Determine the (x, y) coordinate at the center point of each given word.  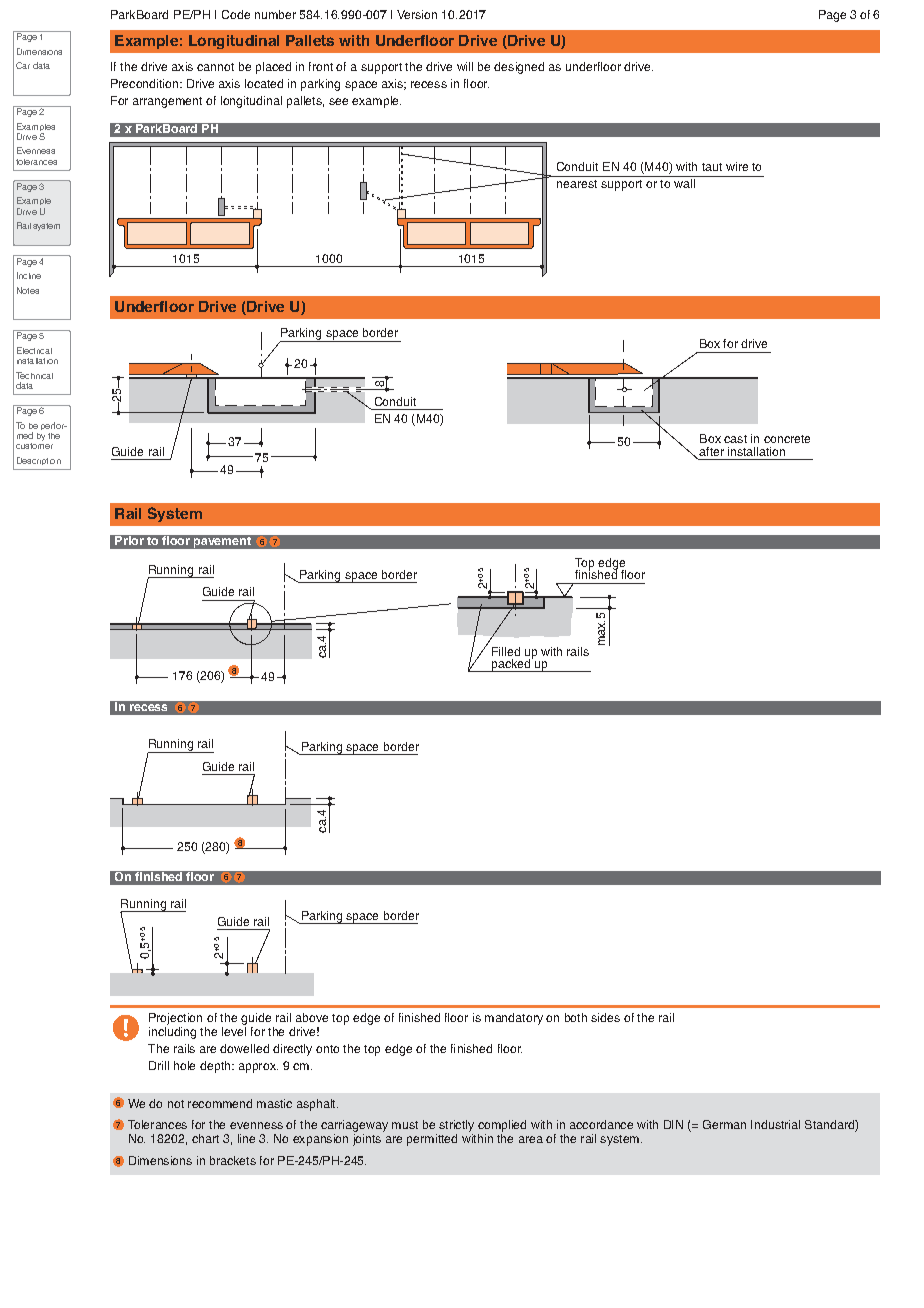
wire (737, 166)
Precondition (146, 83)
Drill (159, 1065)
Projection (175, 1019)
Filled (506, 651)
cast (735, 439)
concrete (787, 439)
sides (605, 1017)
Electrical (34, 350)
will (465, 66)
